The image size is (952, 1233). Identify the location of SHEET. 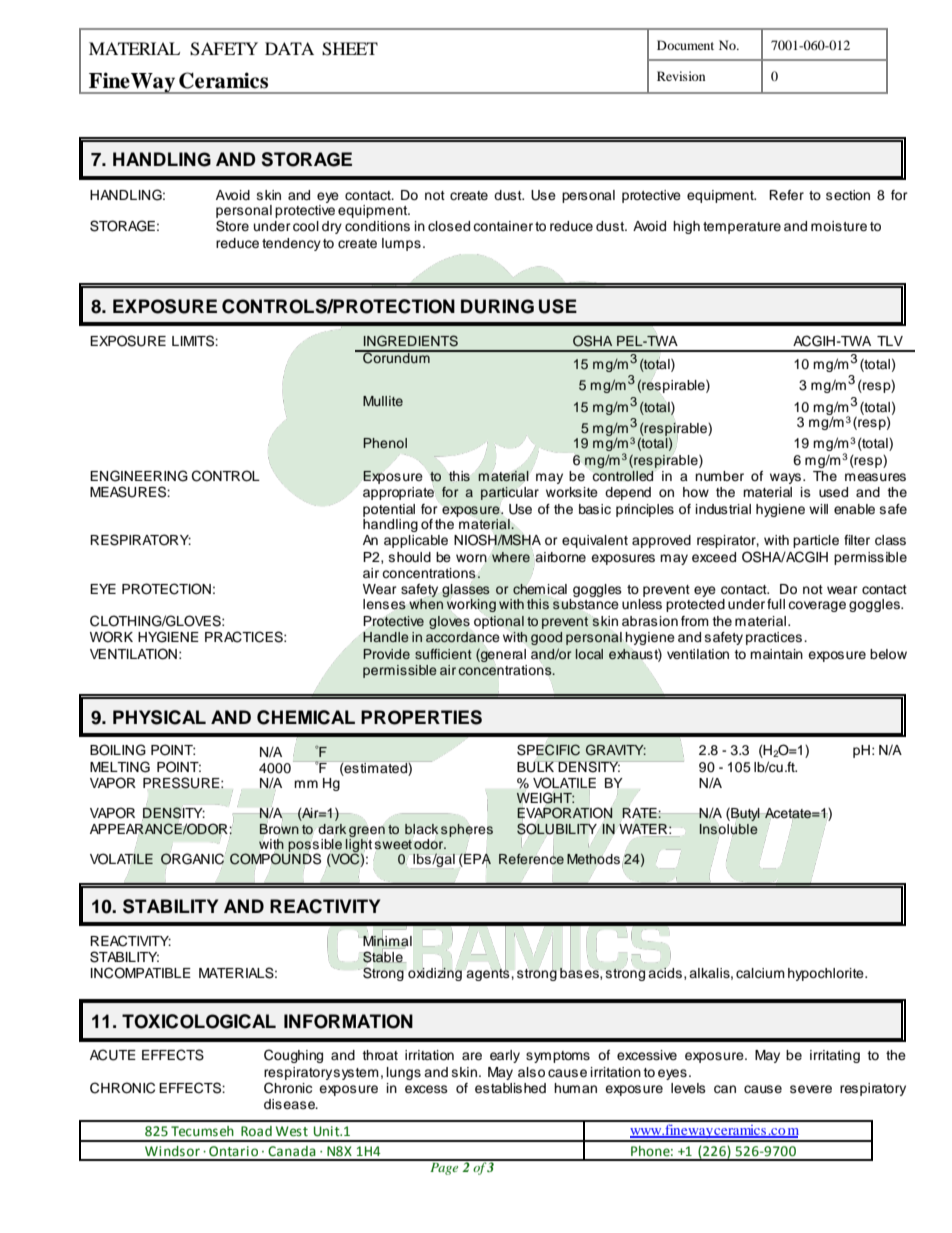
(350, 49).
